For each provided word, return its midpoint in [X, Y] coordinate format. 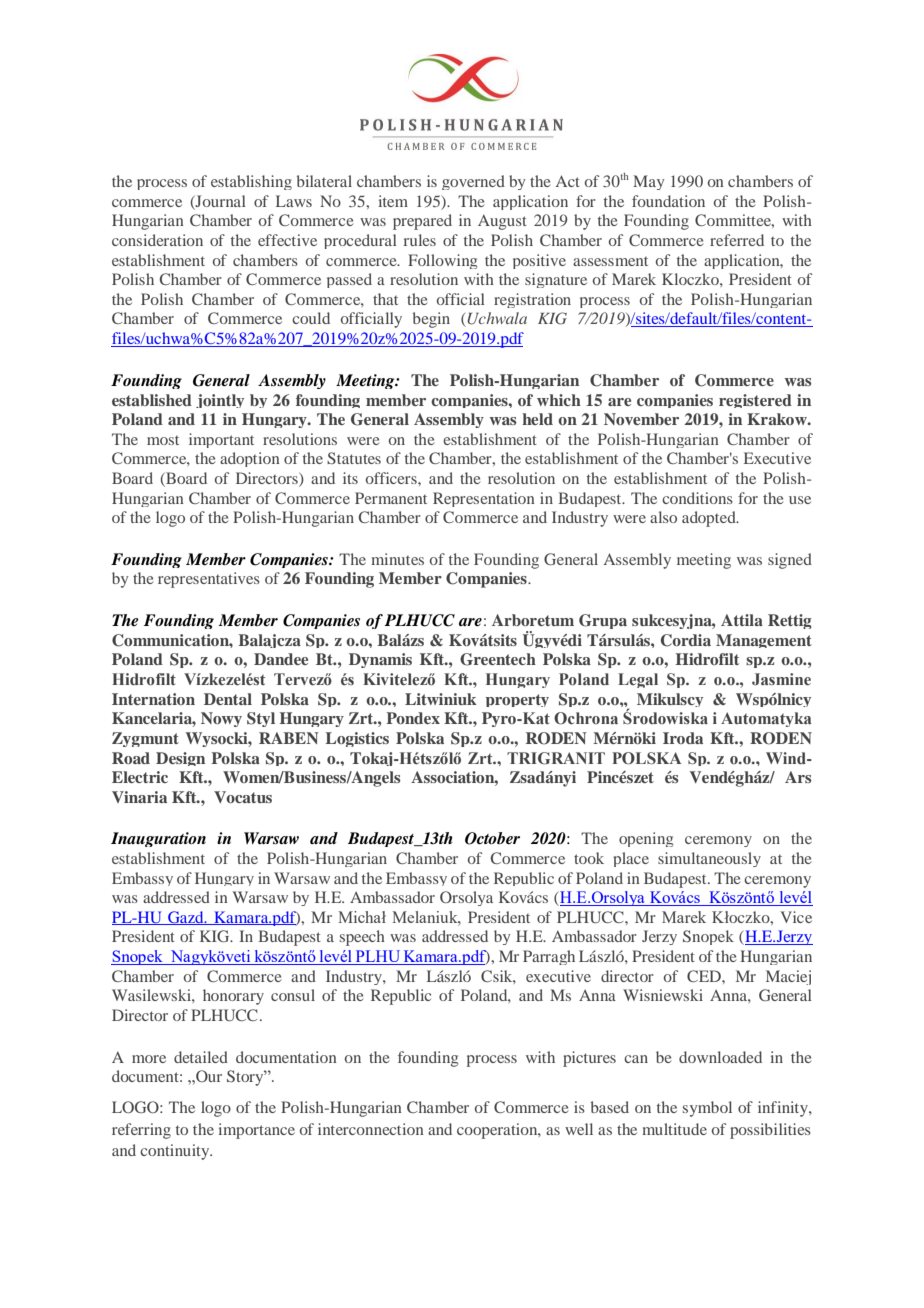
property [517, 700]
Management [764, 641]
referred [737, 240]
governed [473, 182]
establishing [251, 182]
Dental [228, 699]
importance [256, 1131]
